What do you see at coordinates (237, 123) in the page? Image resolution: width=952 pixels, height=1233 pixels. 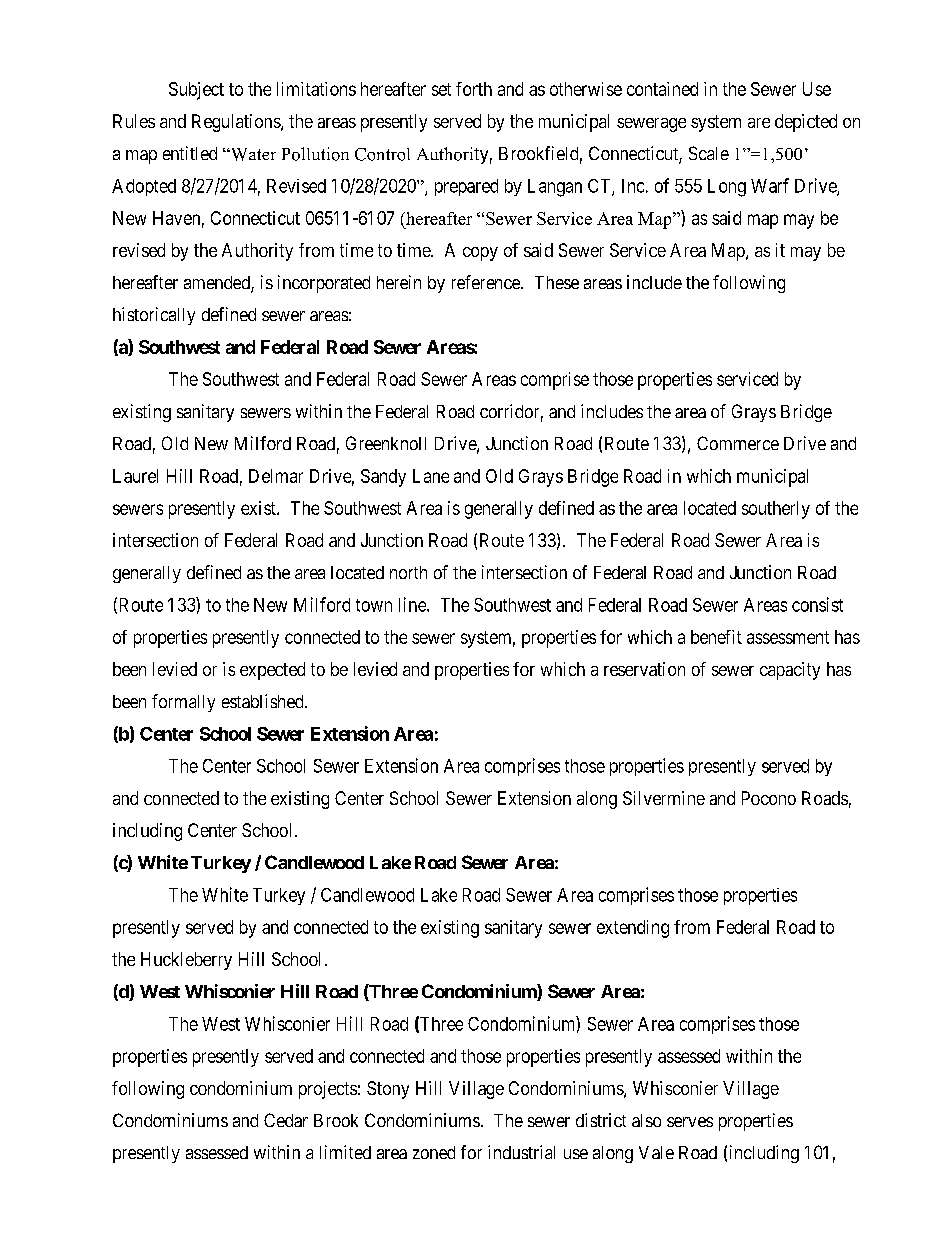 I see `Regulations` at bounding box center [237, 123].
